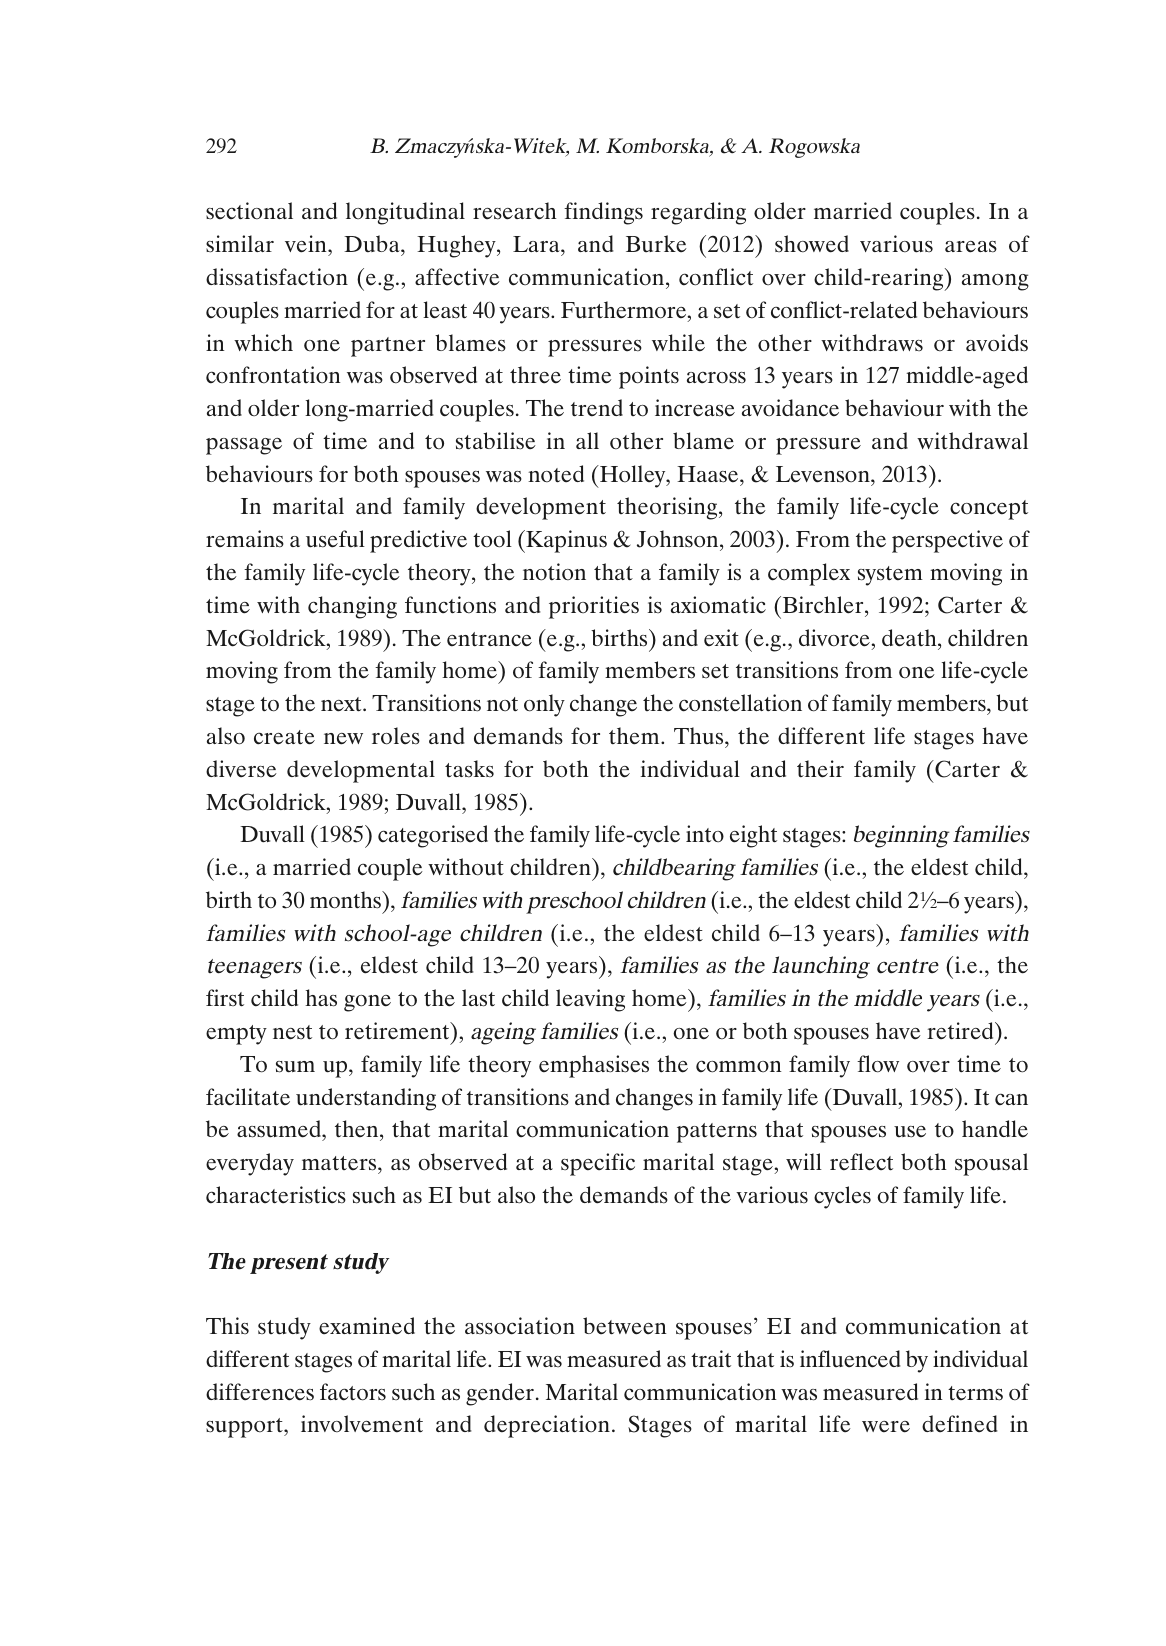 The image size is (1166, 1646). What do you see at coordinates (656, 243) in the page?
I see `Burke` at bounding box center [656, 243].
